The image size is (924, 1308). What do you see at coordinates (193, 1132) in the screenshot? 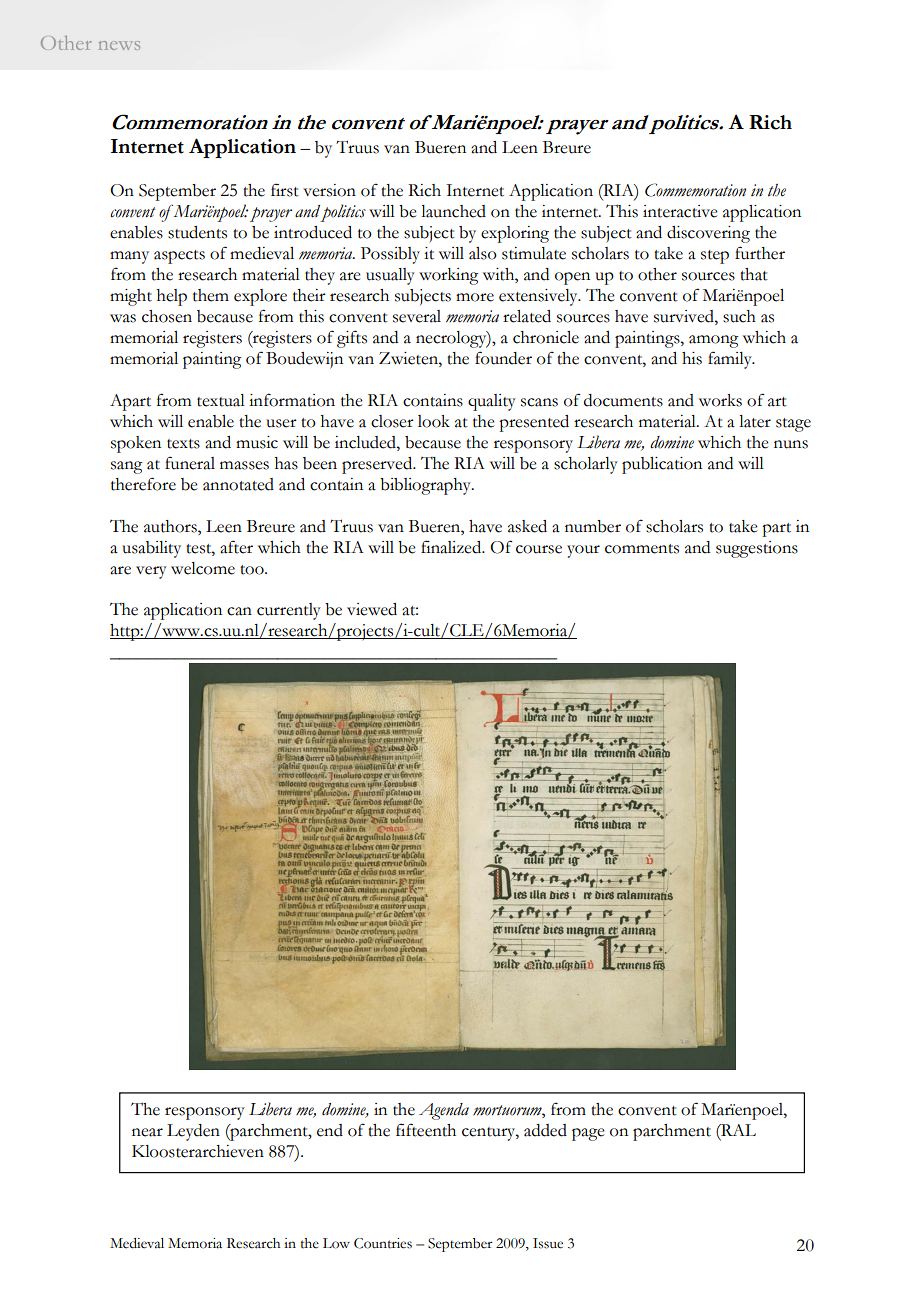
I see `Leyden` at bounding box center [193, 1132].
